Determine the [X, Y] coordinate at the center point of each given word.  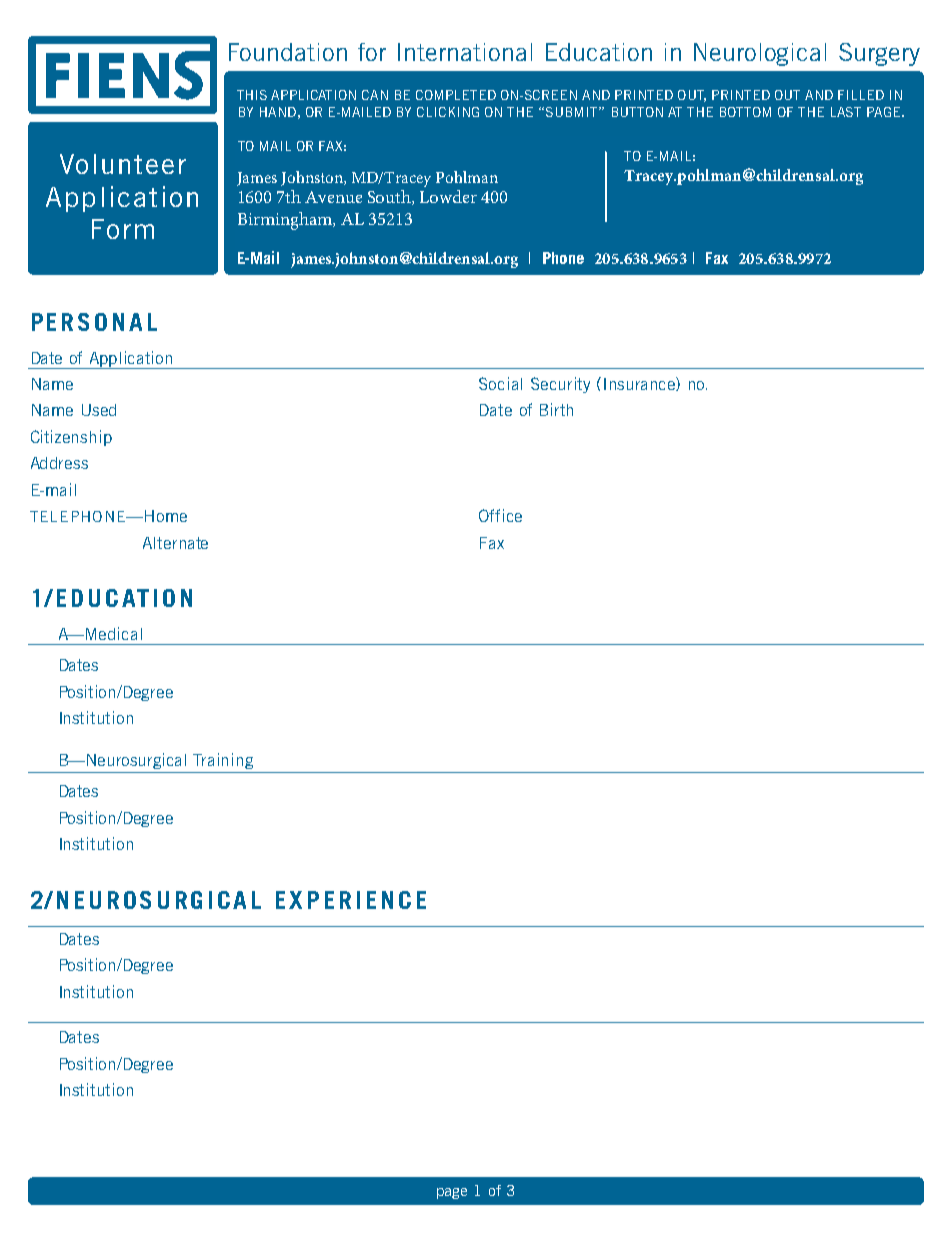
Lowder [448, 196]
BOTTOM [745, 112]
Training [223, 761]
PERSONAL [94, 322]
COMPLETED [456, 95]
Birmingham [286, 221]
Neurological [760, 54]
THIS [252, 95]
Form [123, 229]
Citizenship [71, 438]
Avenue [333, 197]
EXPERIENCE [351, 900]
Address [59, 463]
